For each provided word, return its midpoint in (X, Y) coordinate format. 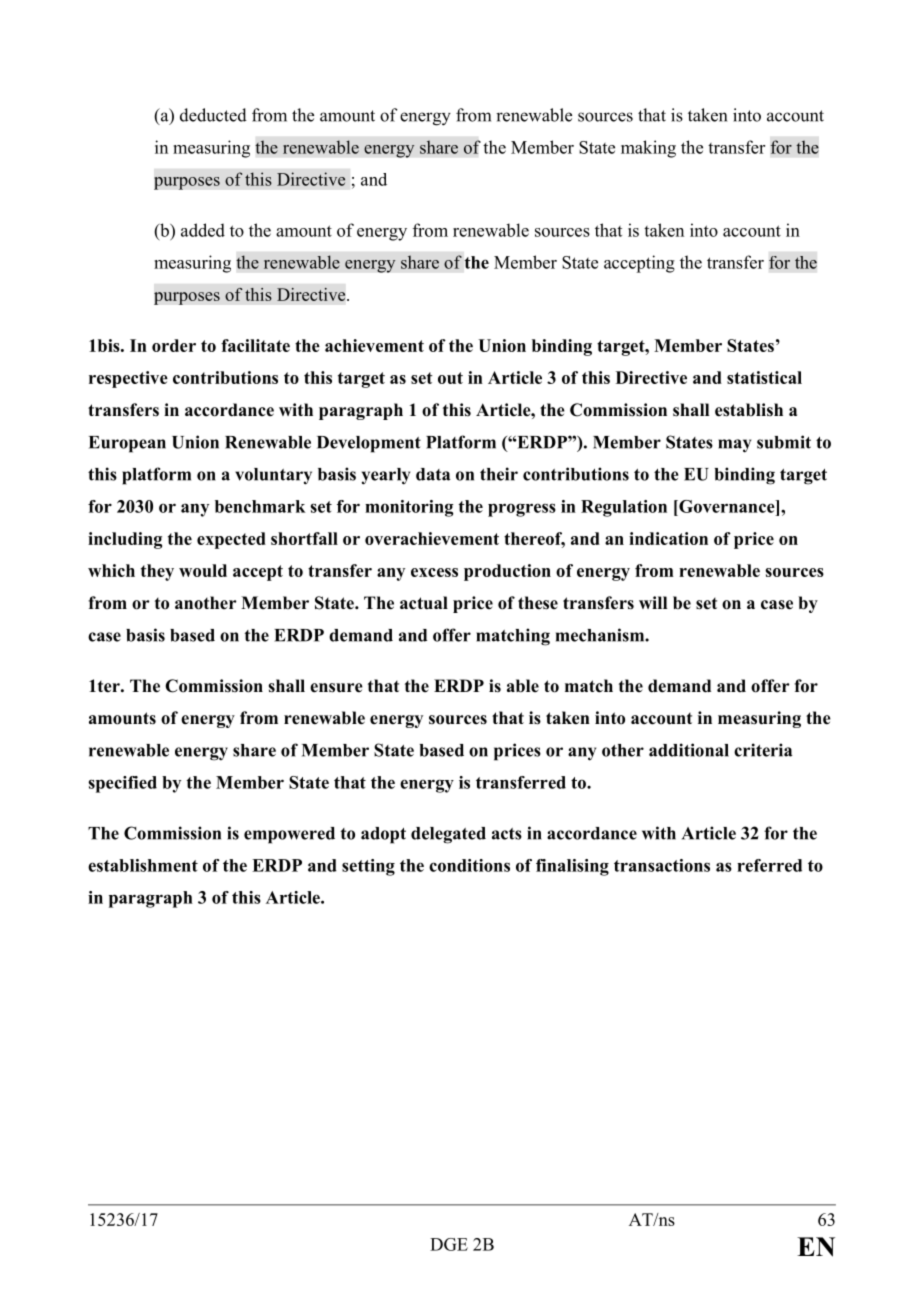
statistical (764, 377)
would (203, 570)
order (174, 345)
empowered (289, 835)
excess (434, 572)
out (450, 378)
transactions (662, 865)
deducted (213, 115)
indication (668, 538)
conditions (469, 865)
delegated (448, 835)
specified (122, 784)
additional (689, 750)
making (648, 149)
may (734, 446)
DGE (449, 1244)
